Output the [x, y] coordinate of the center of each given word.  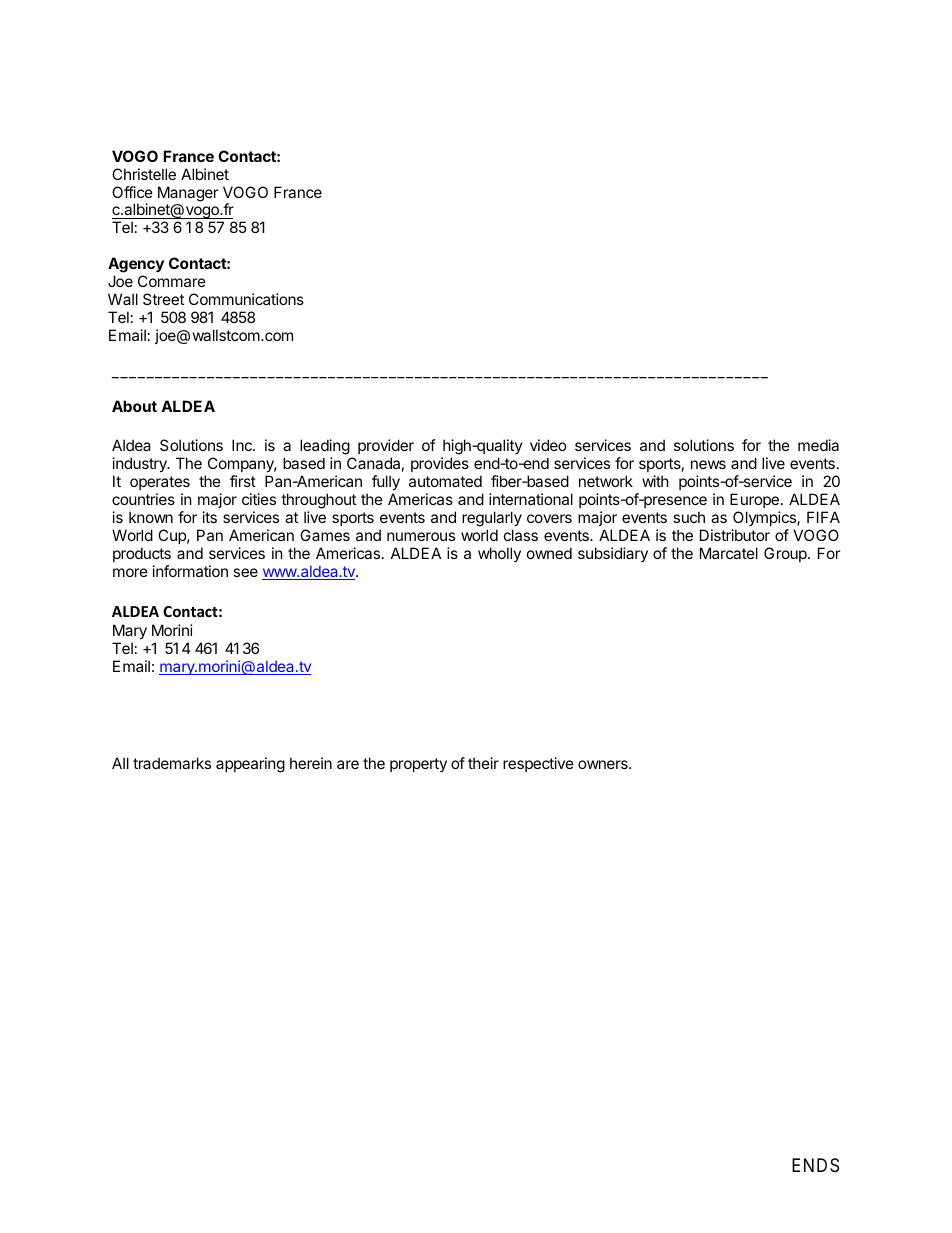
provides [440, 464]
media [818, 445]
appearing [250, 765]
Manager [188, 194]
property [418, 765]
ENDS [815, 1165]
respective [538, 764]
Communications [246, 299]
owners [604, 764]
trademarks [172, 763]
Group [786, 554]
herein [311, 763]
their [483, 763]
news [708, 464]
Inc [243, 445]
